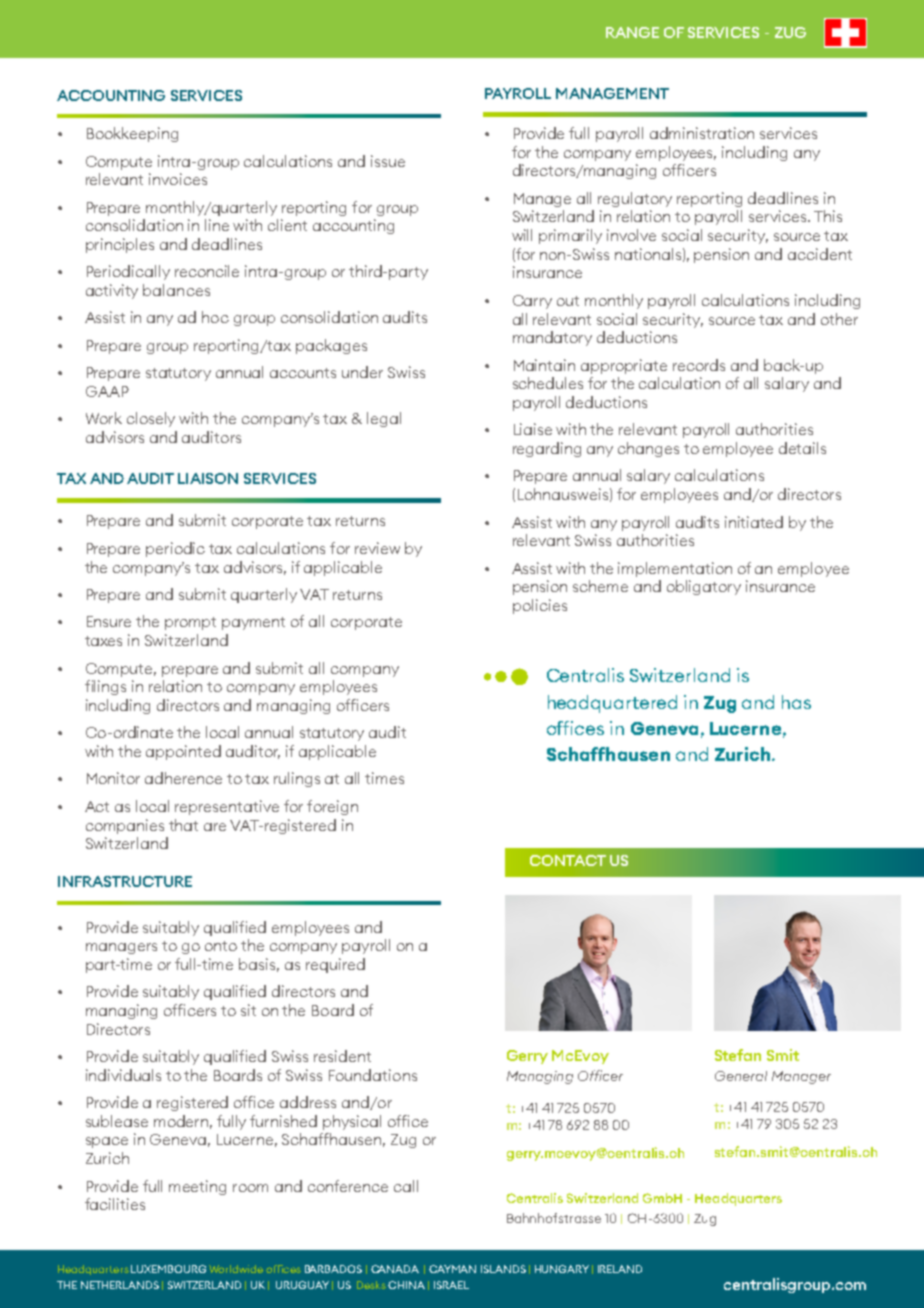 This image has width=924, height=1308. I want to click on LUXEMBOURG, so click(168, 1269).
